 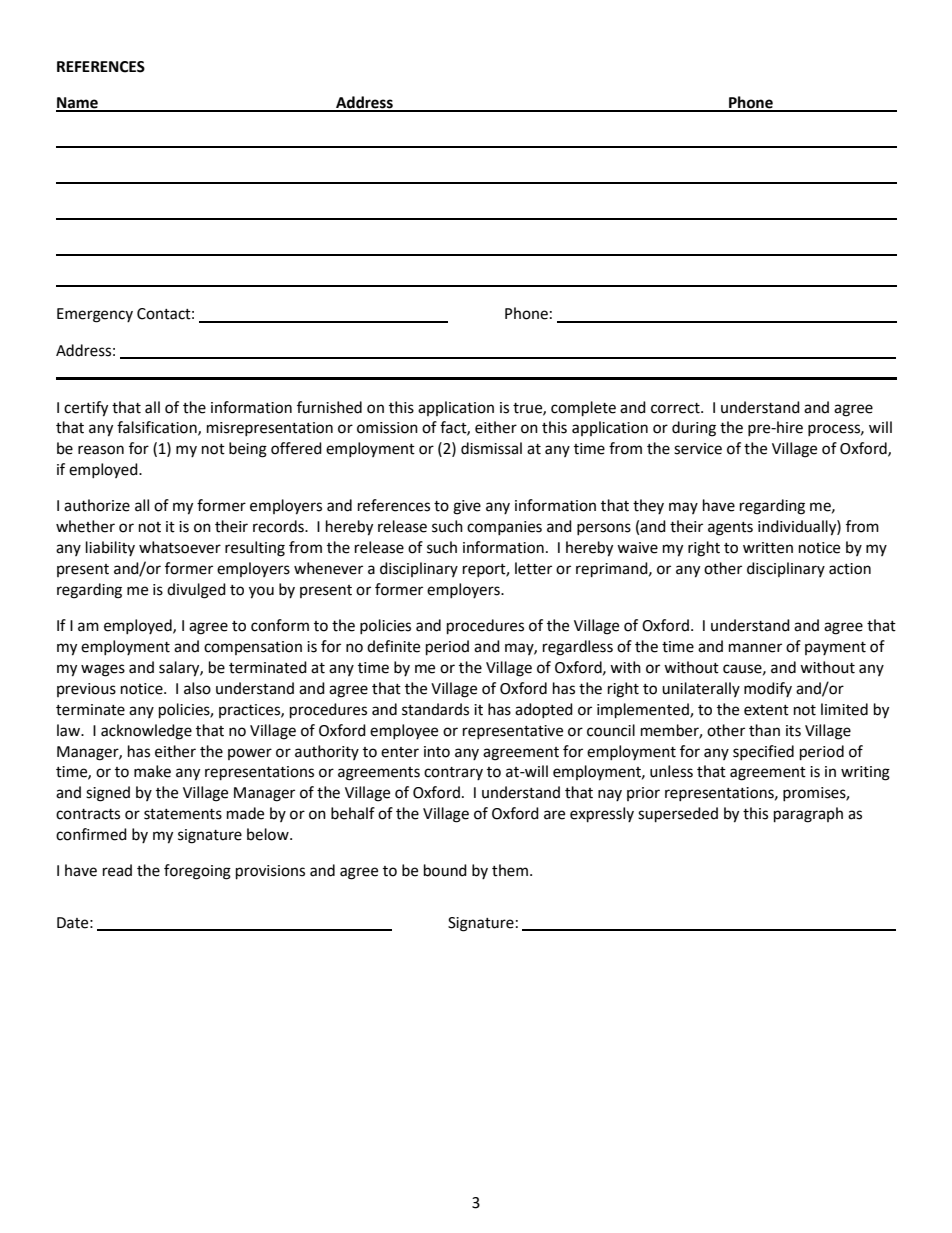 What do you see at coordinates (78, 104) in the screenshot?
I see `Name` at bounding box center [78, 104].
